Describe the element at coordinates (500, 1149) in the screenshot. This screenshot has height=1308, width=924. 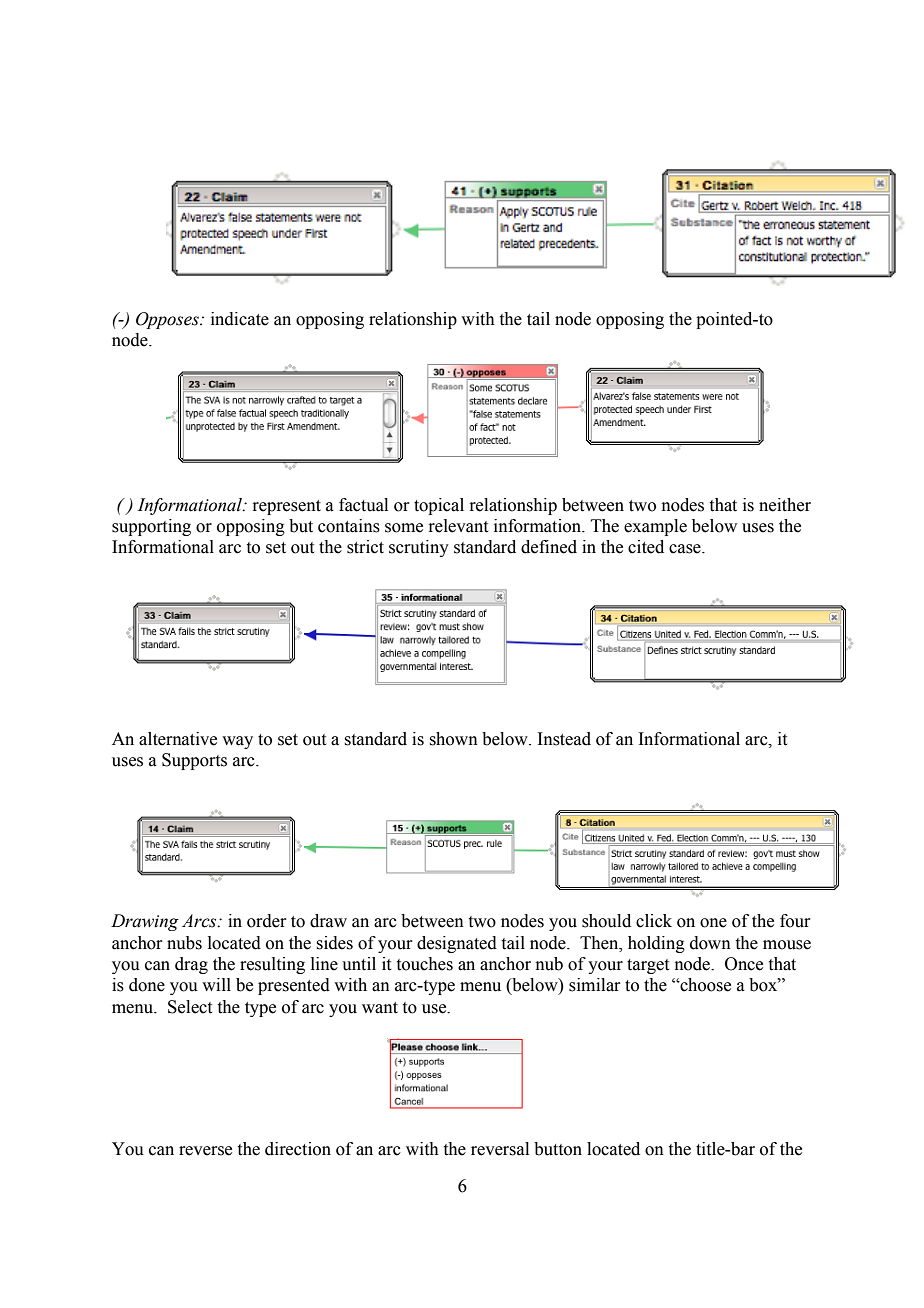
I see `reversal` at that location.
